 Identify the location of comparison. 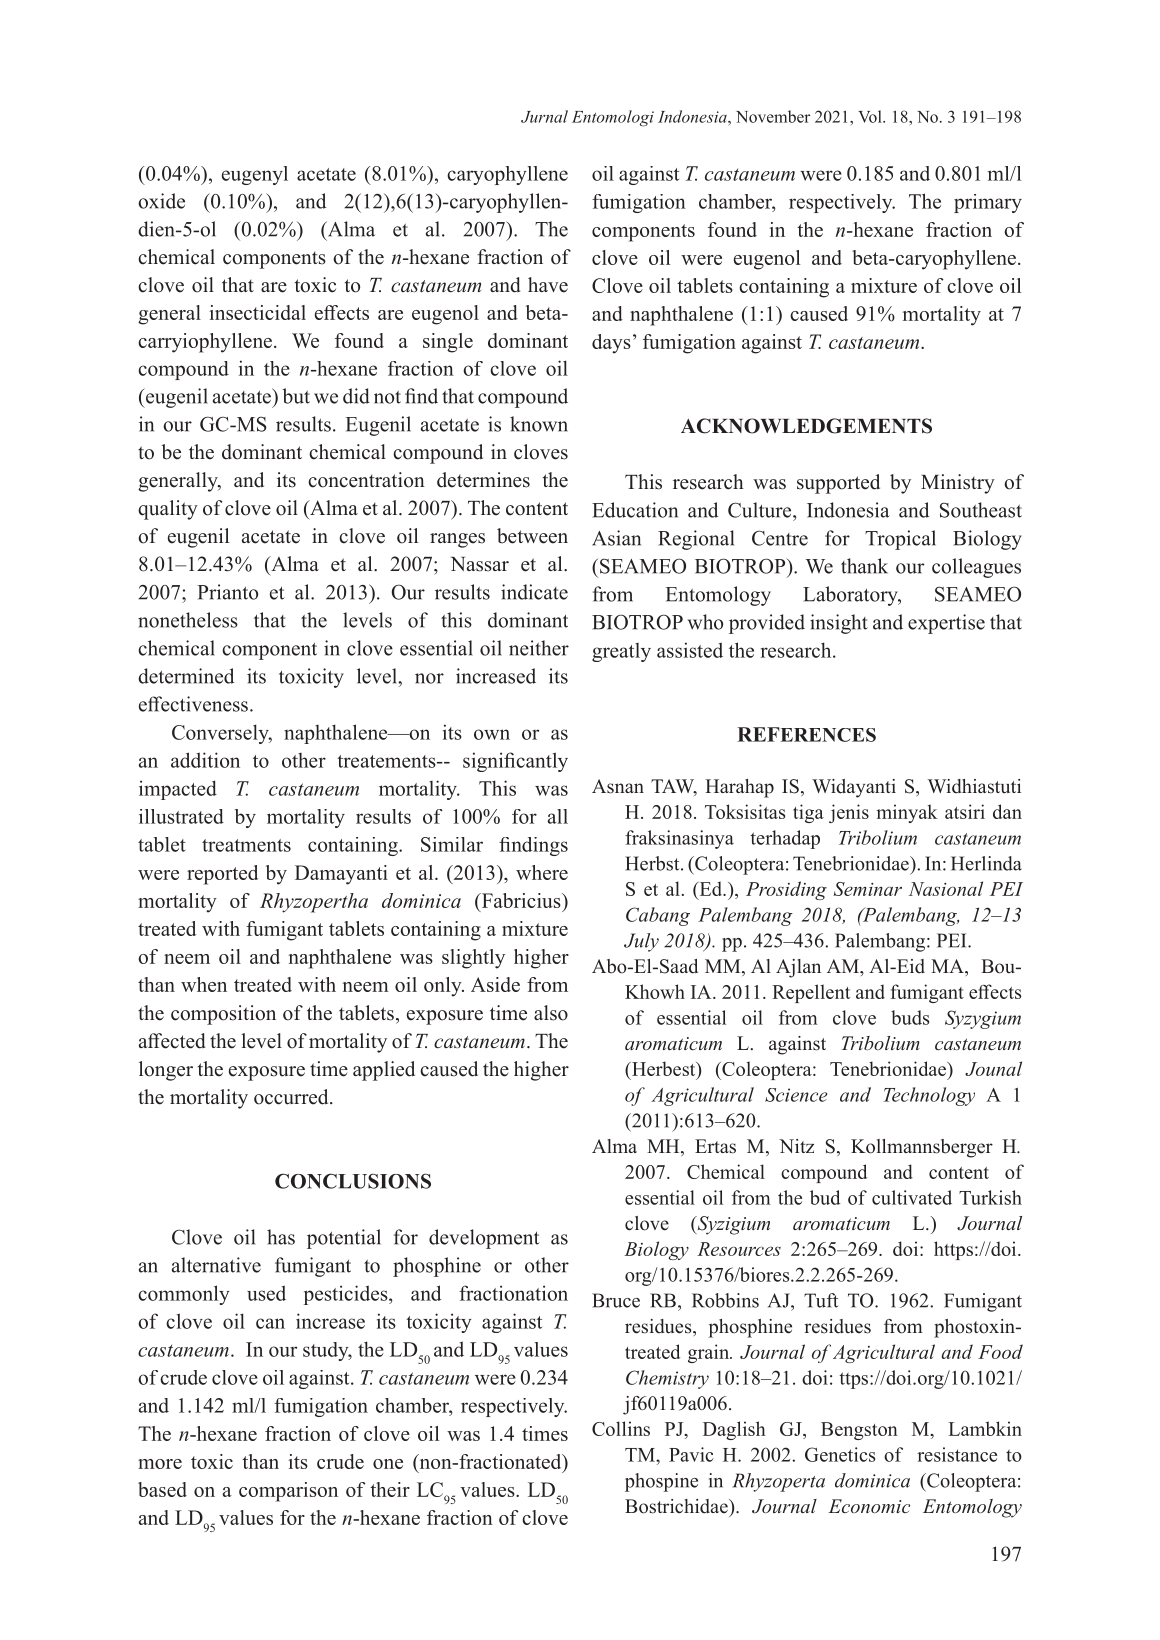
(288, 1492).
